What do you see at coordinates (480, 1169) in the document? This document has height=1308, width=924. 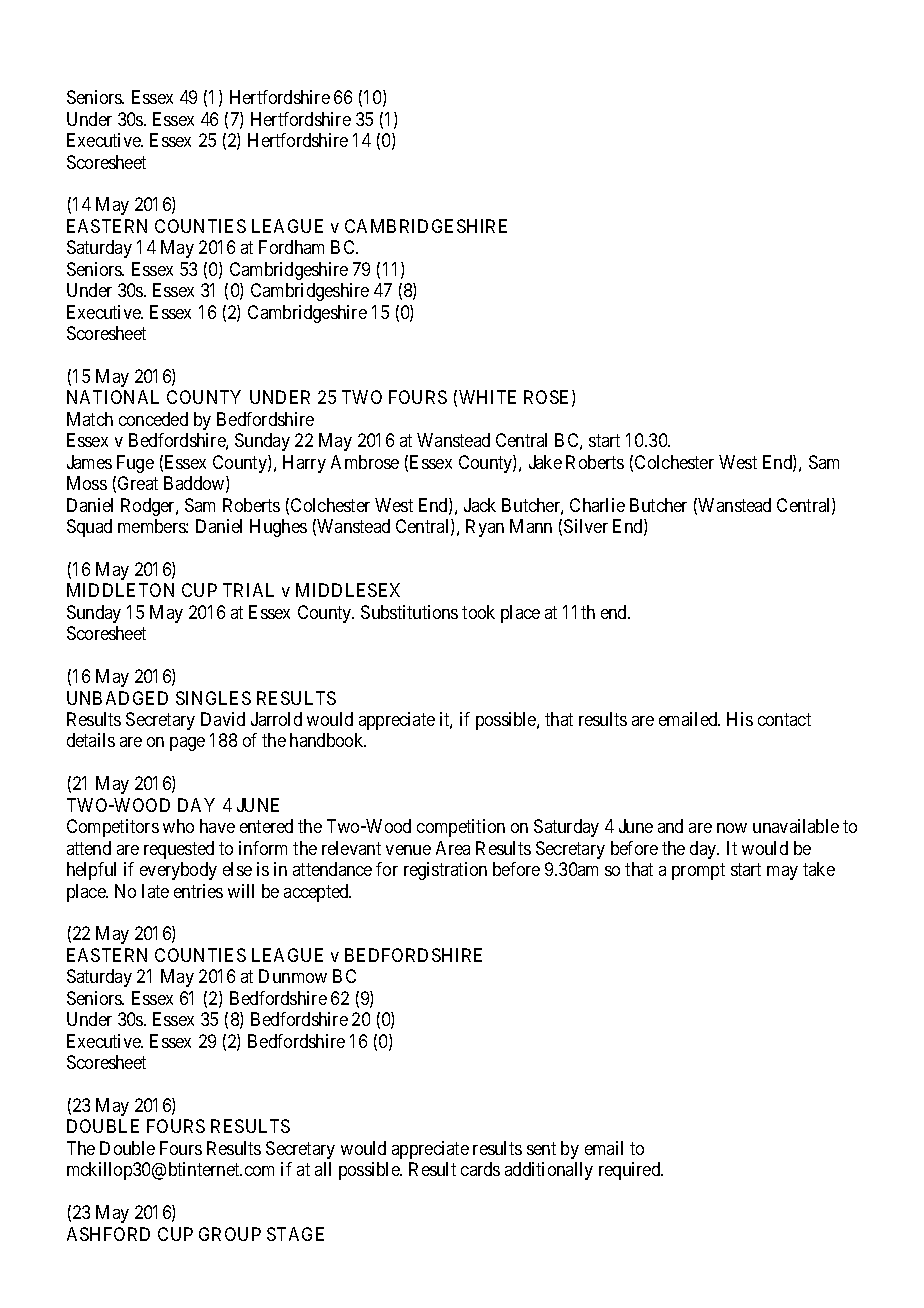 I see `cards` at bounding box center [480, 1169].
